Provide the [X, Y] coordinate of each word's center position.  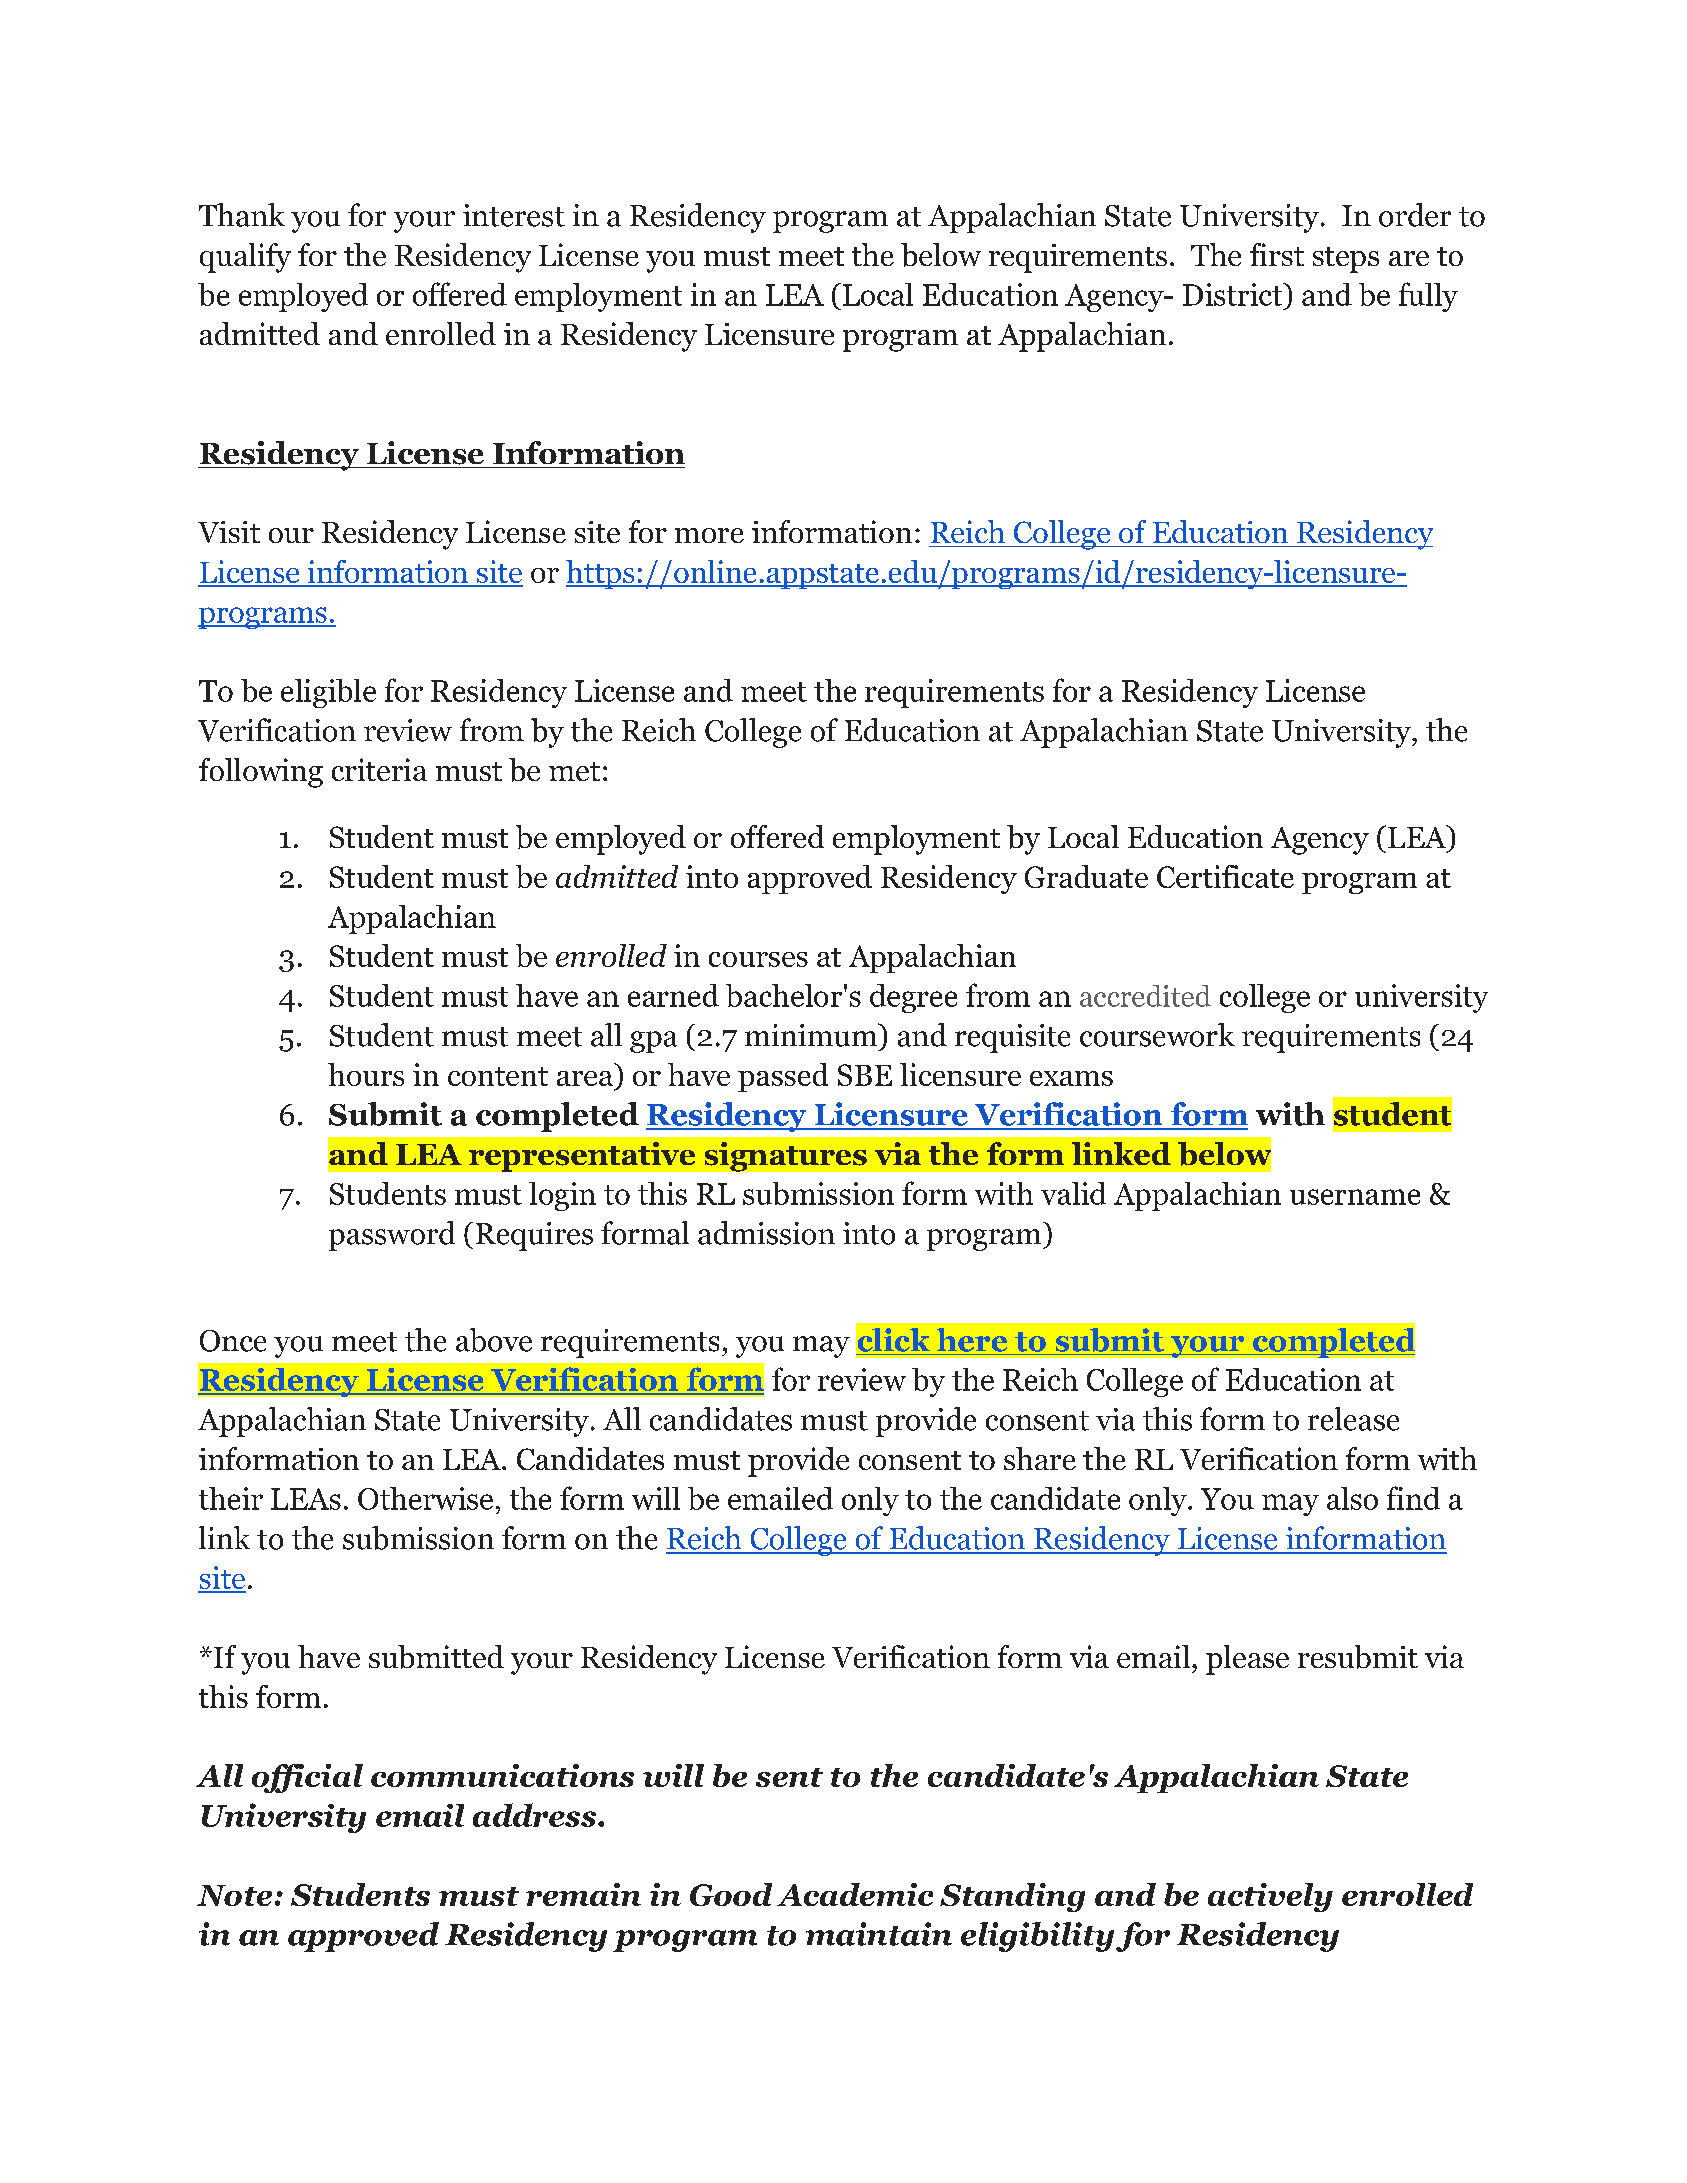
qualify [245, 258]
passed [783, 1077]
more [709, 535]
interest [514, 215]
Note [234, 1895]
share [1040, 1458]
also [1352, 1498]
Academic [855, 1894]
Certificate [1225, 876]
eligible [328, 693]
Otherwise [425, 1498]
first [1277, 254]
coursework [1157, 1035]
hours [366, 1074]
